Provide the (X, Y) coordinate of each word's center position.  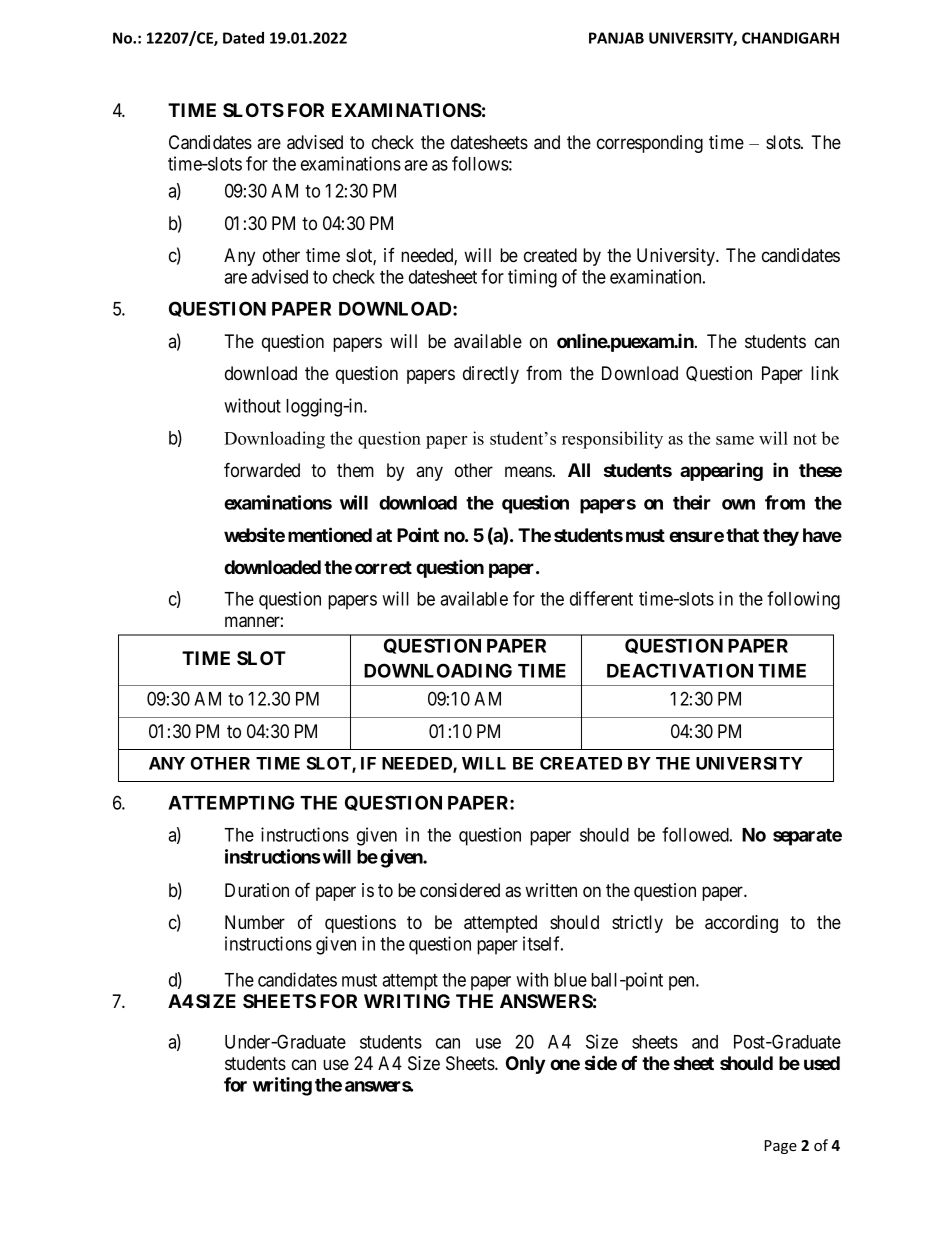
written (551, 890)
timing (532, 278)
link (825, 373)
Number (255, 922)
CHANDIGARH (790, 38)
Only (525, 1065)
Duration (257, 890)
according (741, 924)
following (803, 600)
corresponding (650, 144)
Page (781, 1147)
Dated (243, 38)
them (355, 470)
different (601, 598)
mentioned (330, 534)
